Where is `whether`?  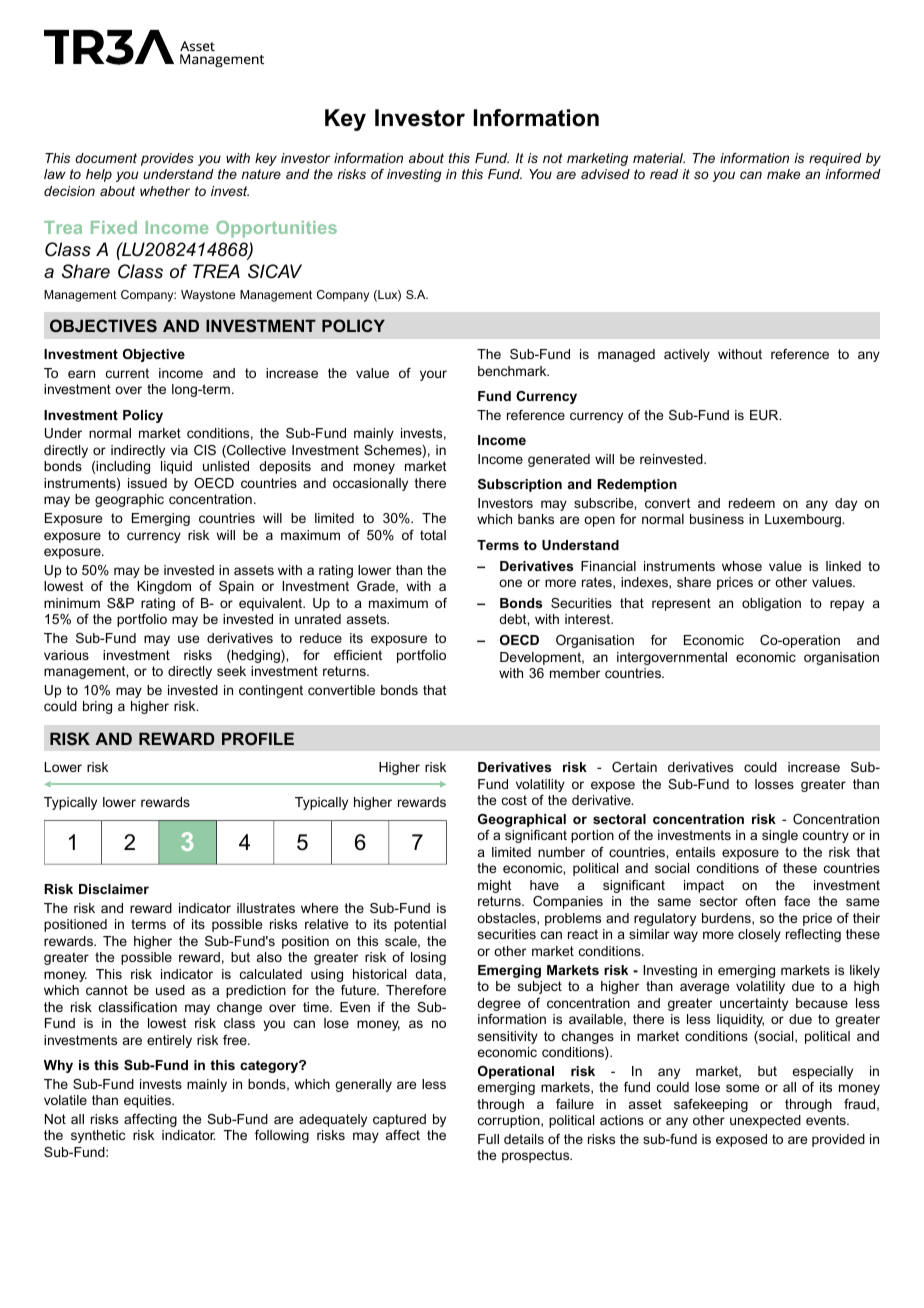
whether is located at coordinates (165, 191).
